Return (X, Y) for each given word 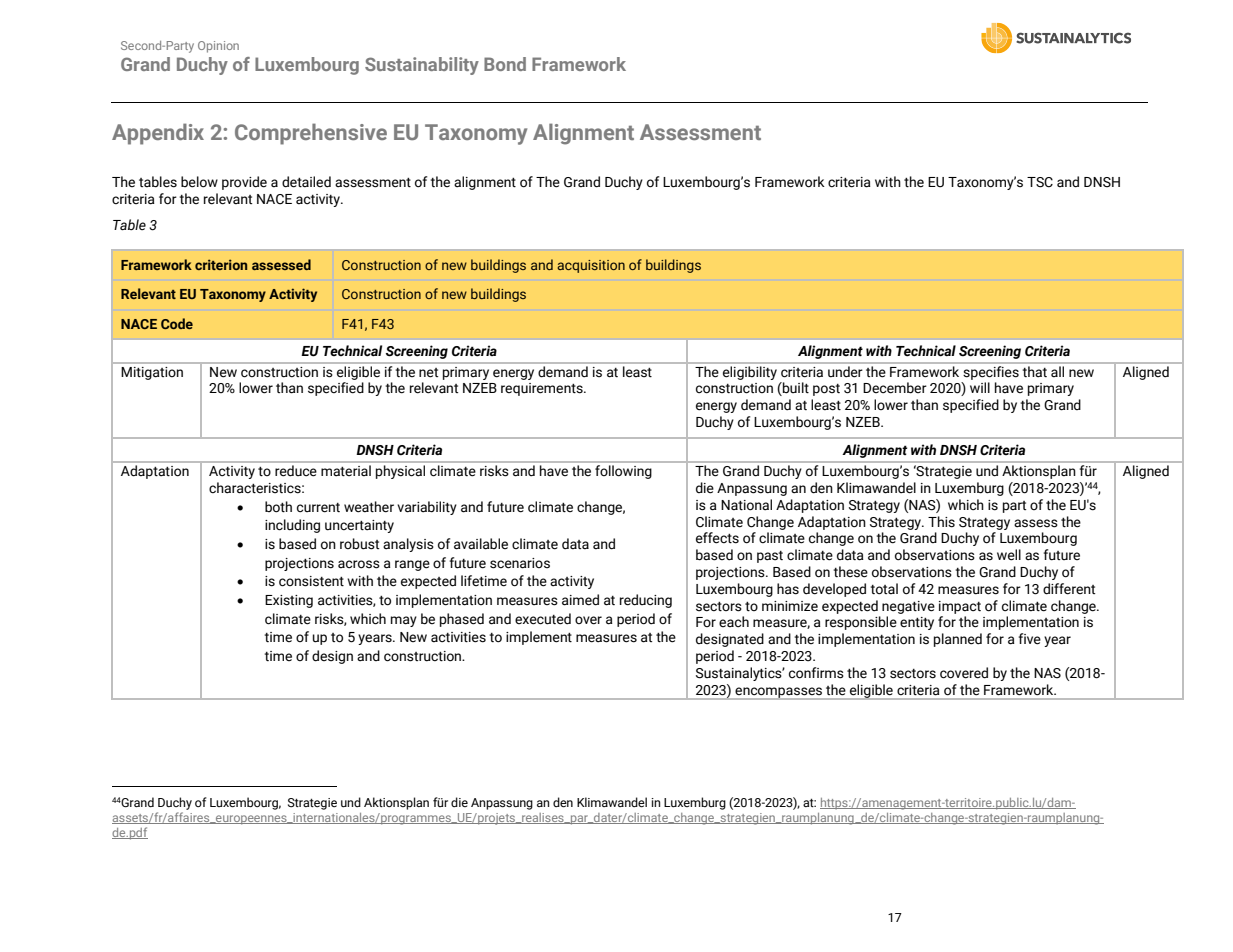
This (941, 522)
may (404, 621)
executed (543, 619)
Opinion (218, 47)
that (1035, 371)
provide (244, 183)
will (980, 387)
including (292, 526)
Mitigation (152, 373)
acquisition (591, 266)
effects (717, 538)
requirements (543, 389)
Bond (505, 64)
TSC (1040, 182)
